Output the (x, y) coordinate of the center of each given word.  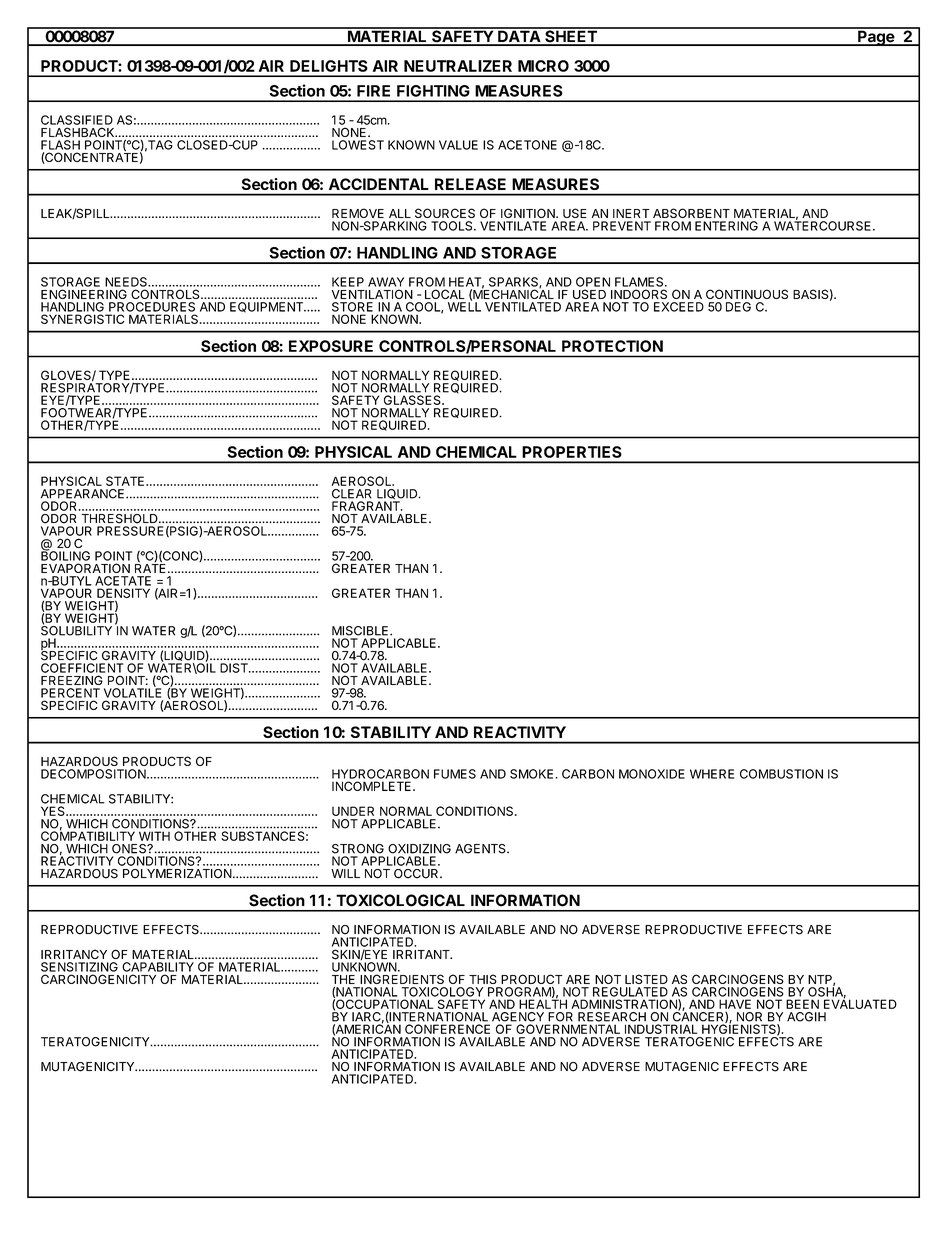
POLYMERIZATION (177, 874)
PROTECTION (612, 346)
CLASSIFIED (77, 120)
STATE (126, 481)
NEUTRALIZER (458, 66)
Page (876, 37)
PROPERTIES (572, 452)
